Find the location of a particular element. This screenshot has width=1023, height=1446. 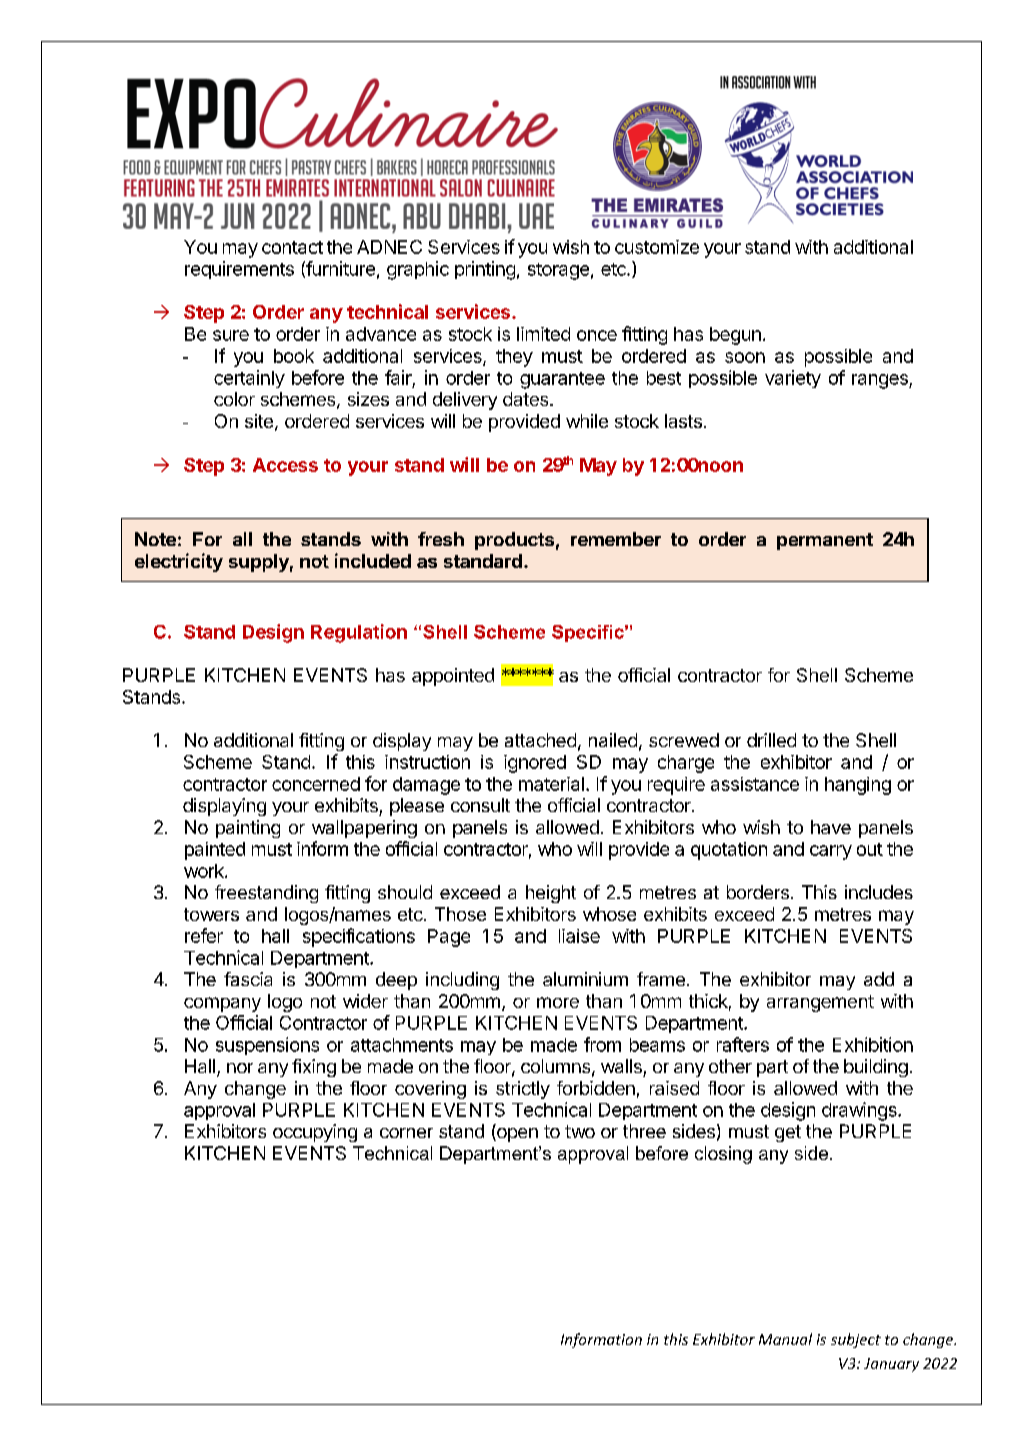

painting is located at coordinates (248, 829).
